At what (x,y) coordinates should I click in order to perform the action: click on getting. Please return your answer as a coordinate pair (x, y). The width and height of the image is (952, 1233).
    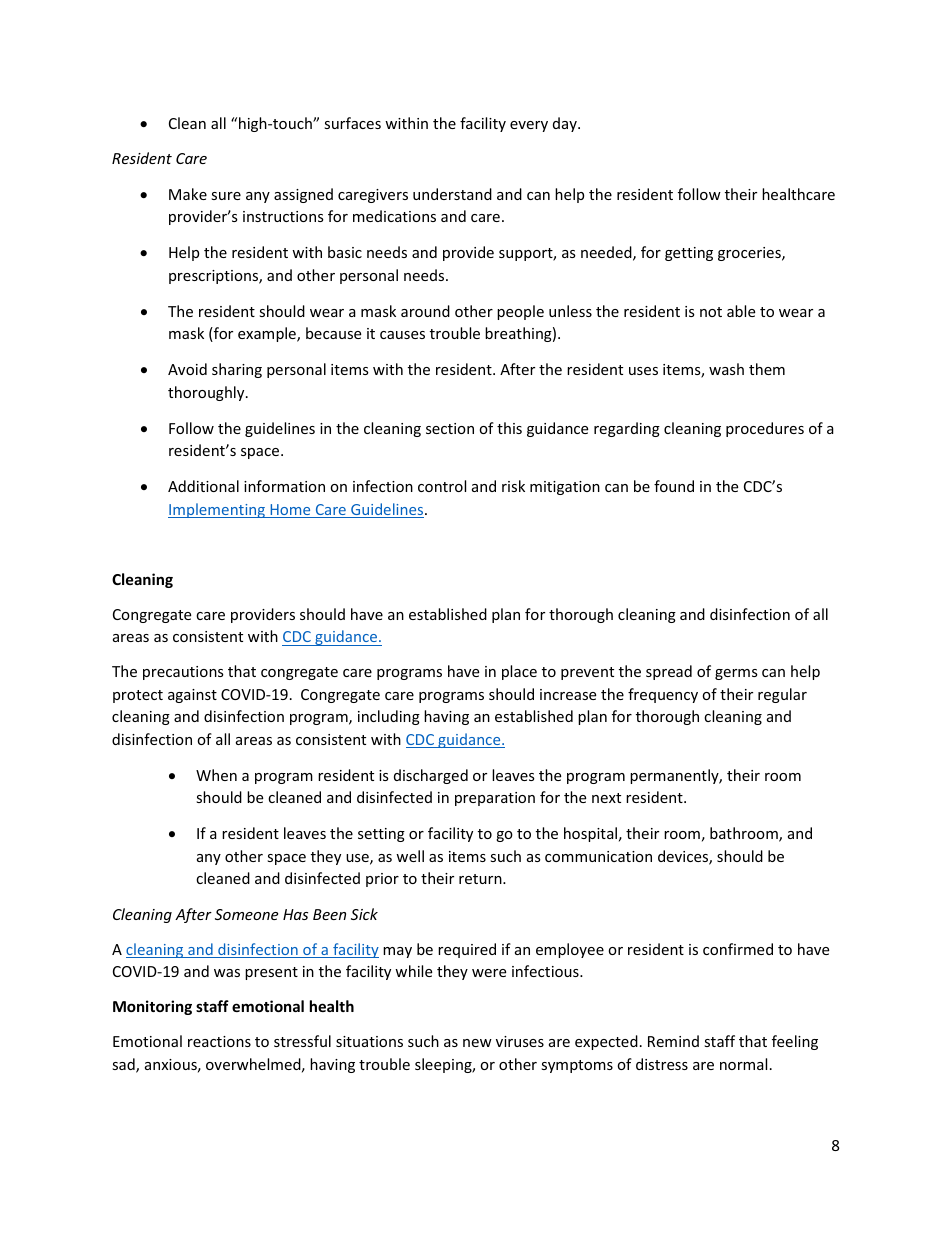
    Looking at the image, I should click on (689, 254).
